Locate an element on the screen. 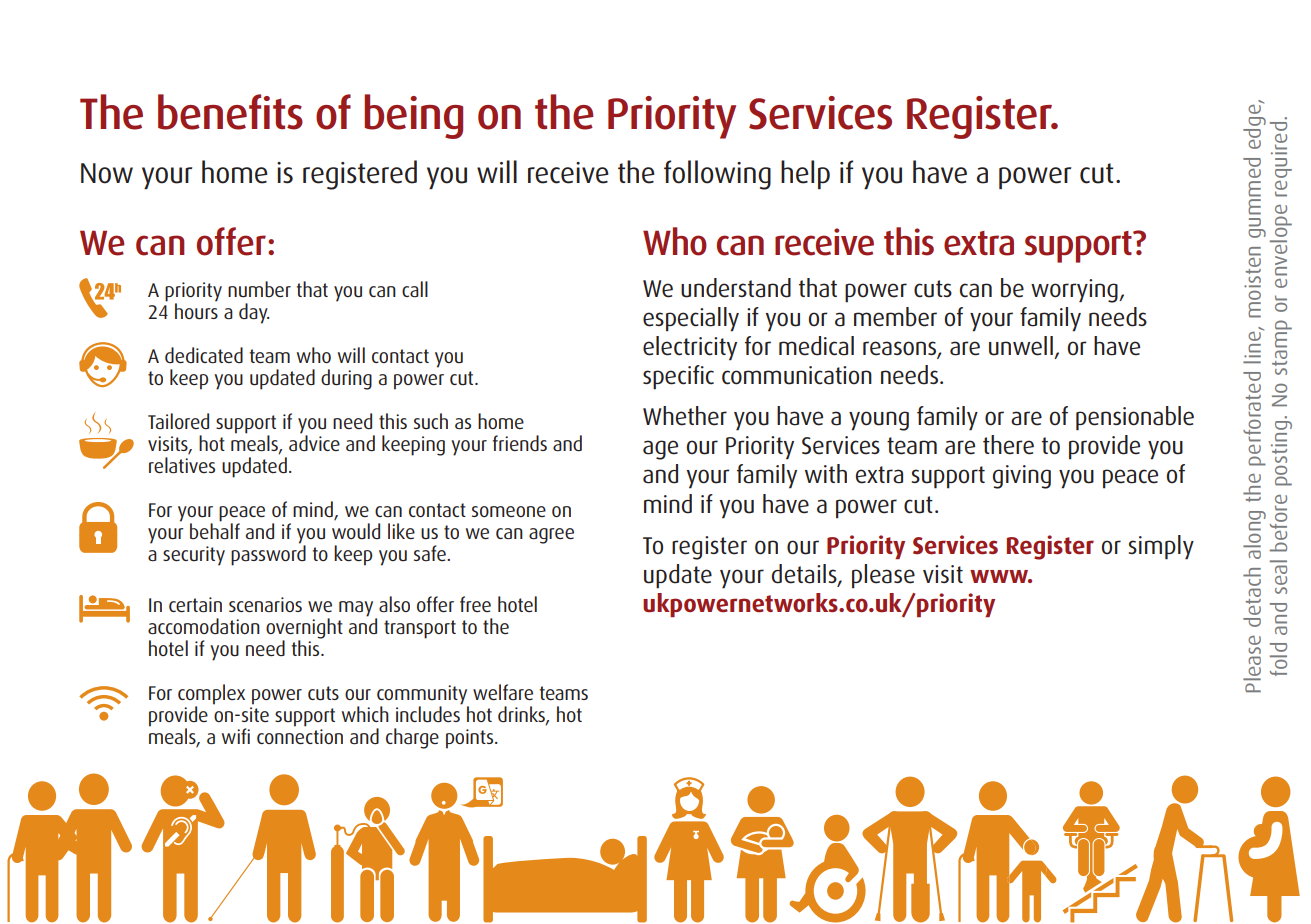 The image size is (1311, 924). benefits is located at coordinates (230, 112).
